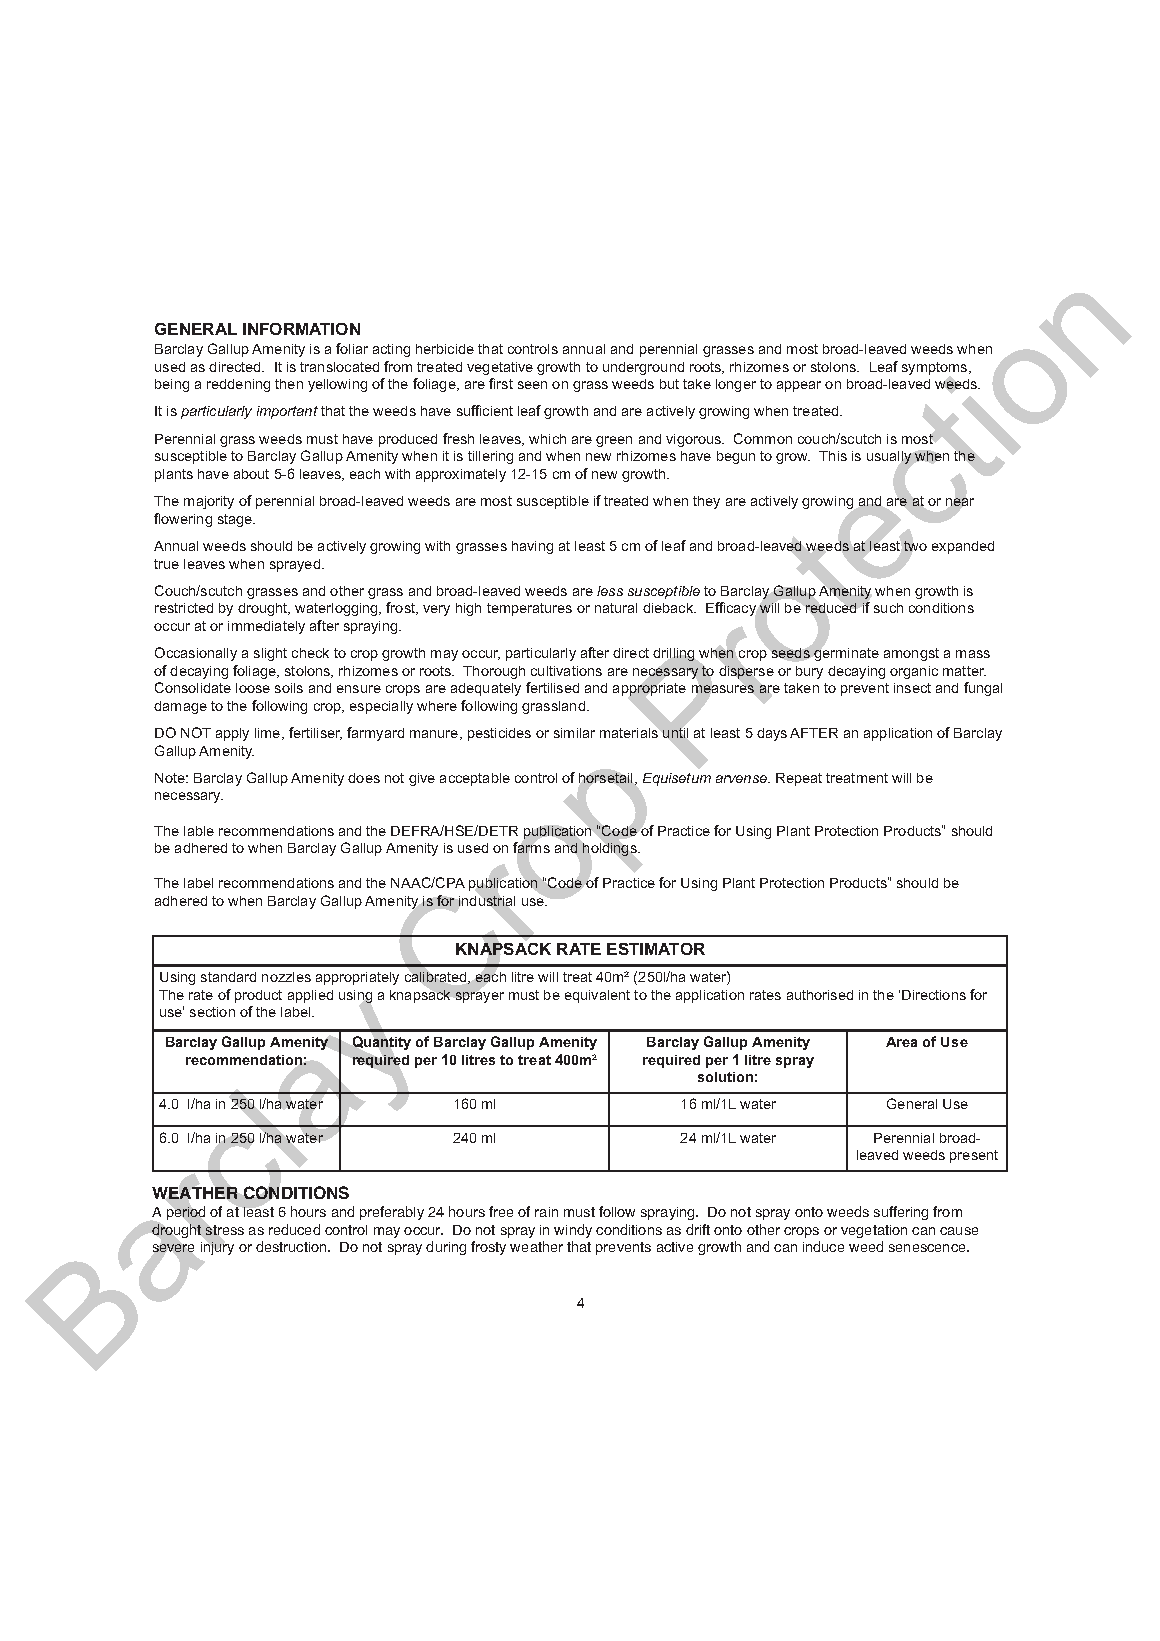 The width and height of the screenshot is (1160, 1641). What do you see at coordinates (270, 654) in the screenshot?
I see `slight` at bounding box center [270, 654].
